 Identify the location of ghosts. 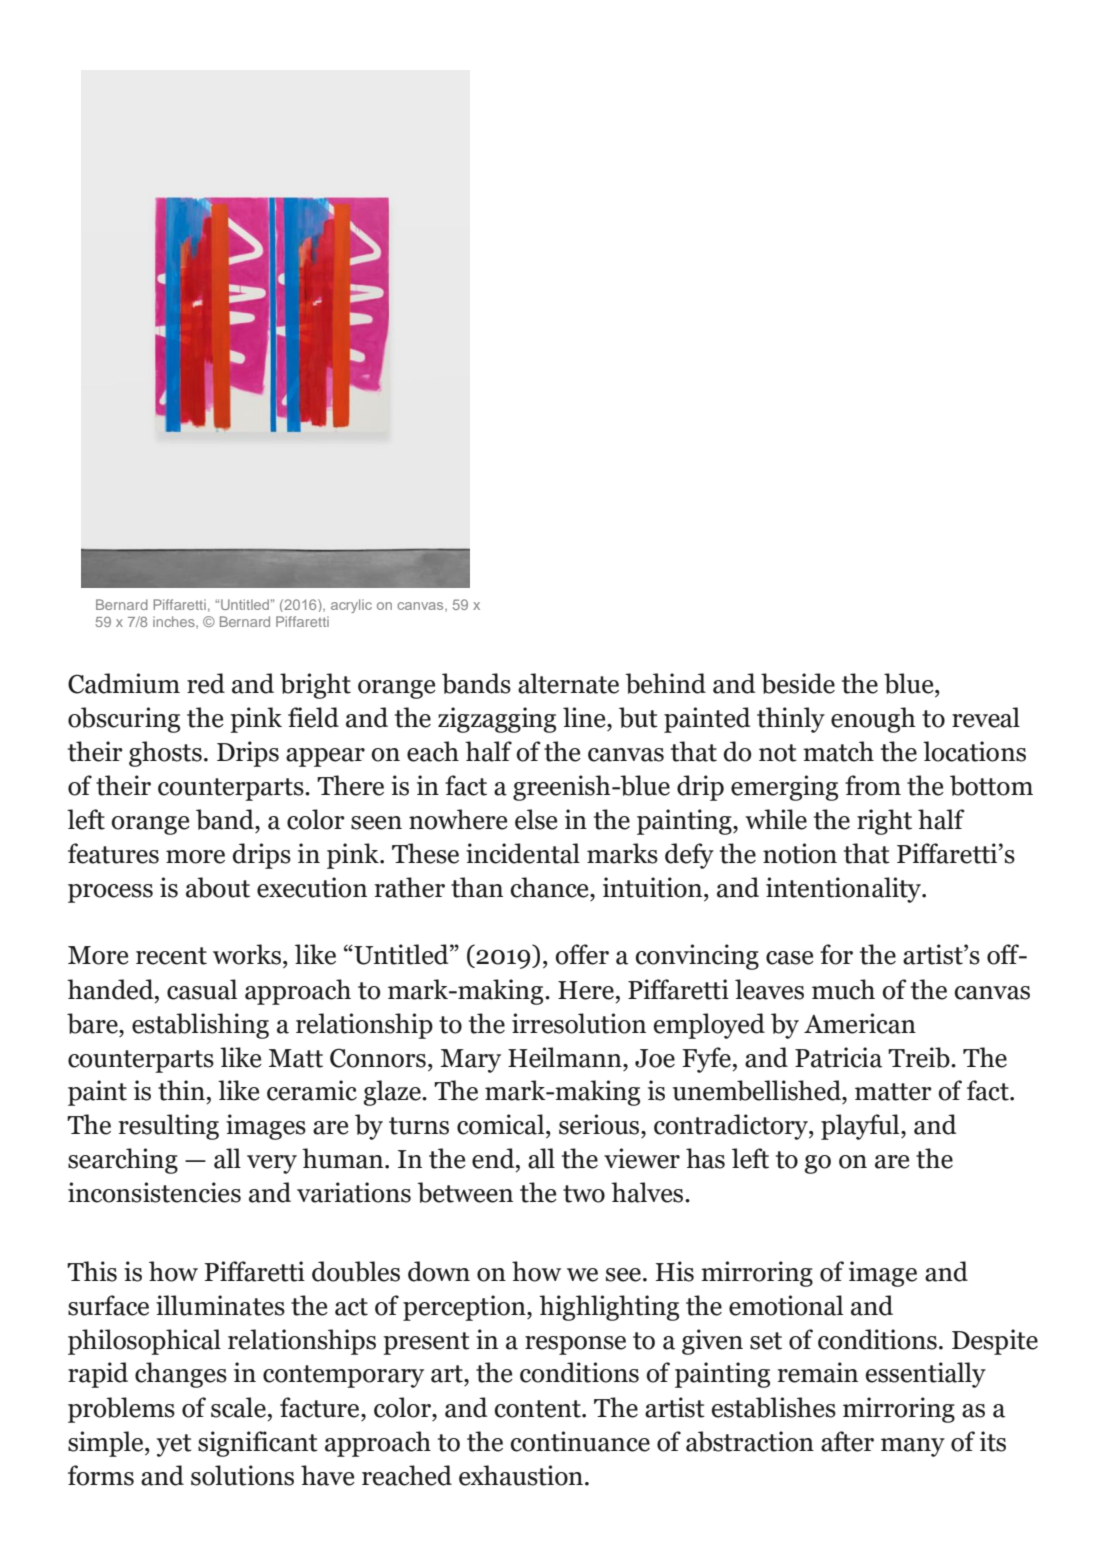
(165, 754).
